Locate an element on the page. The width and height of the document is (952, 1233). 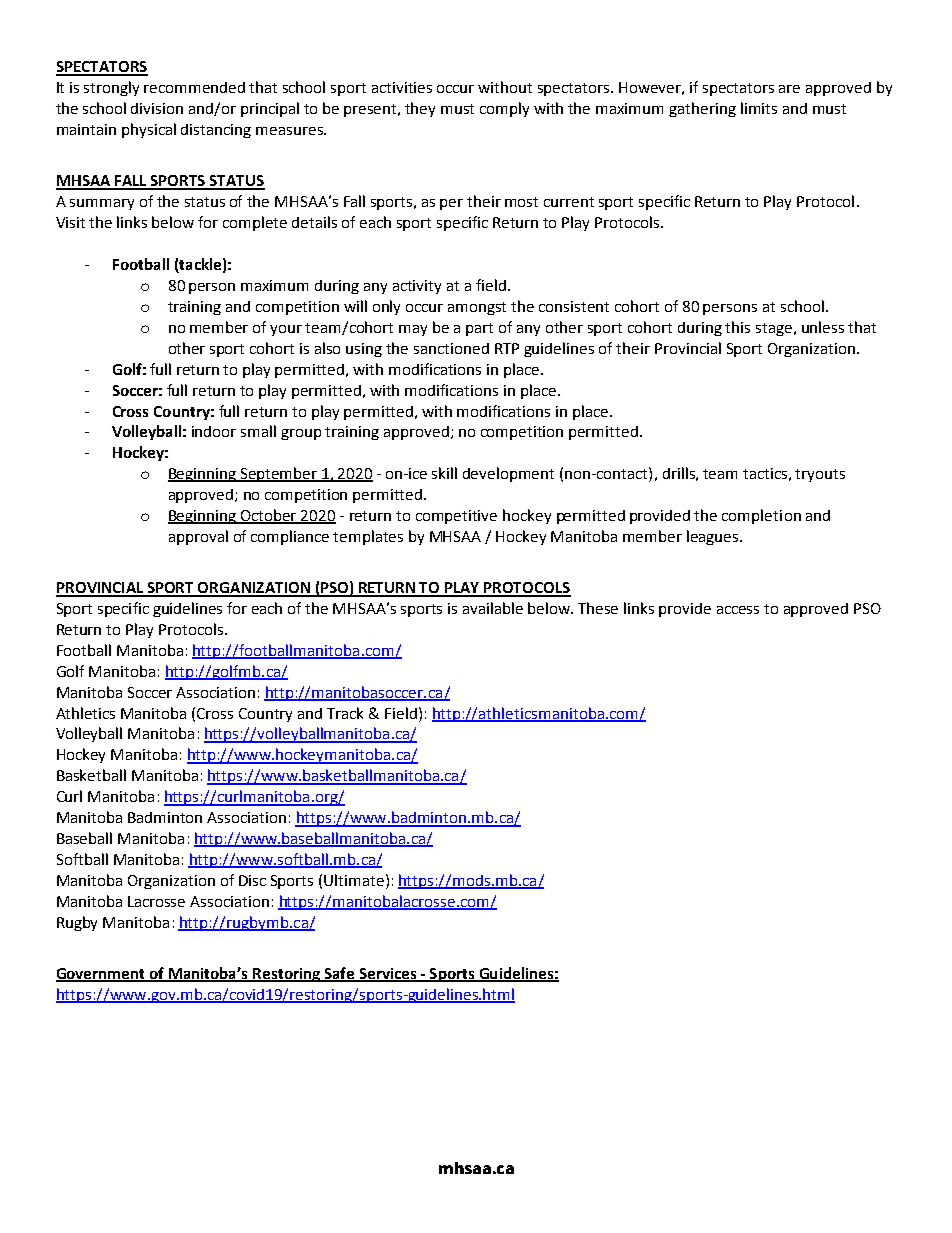
they is located at coordinates (420, 109).
